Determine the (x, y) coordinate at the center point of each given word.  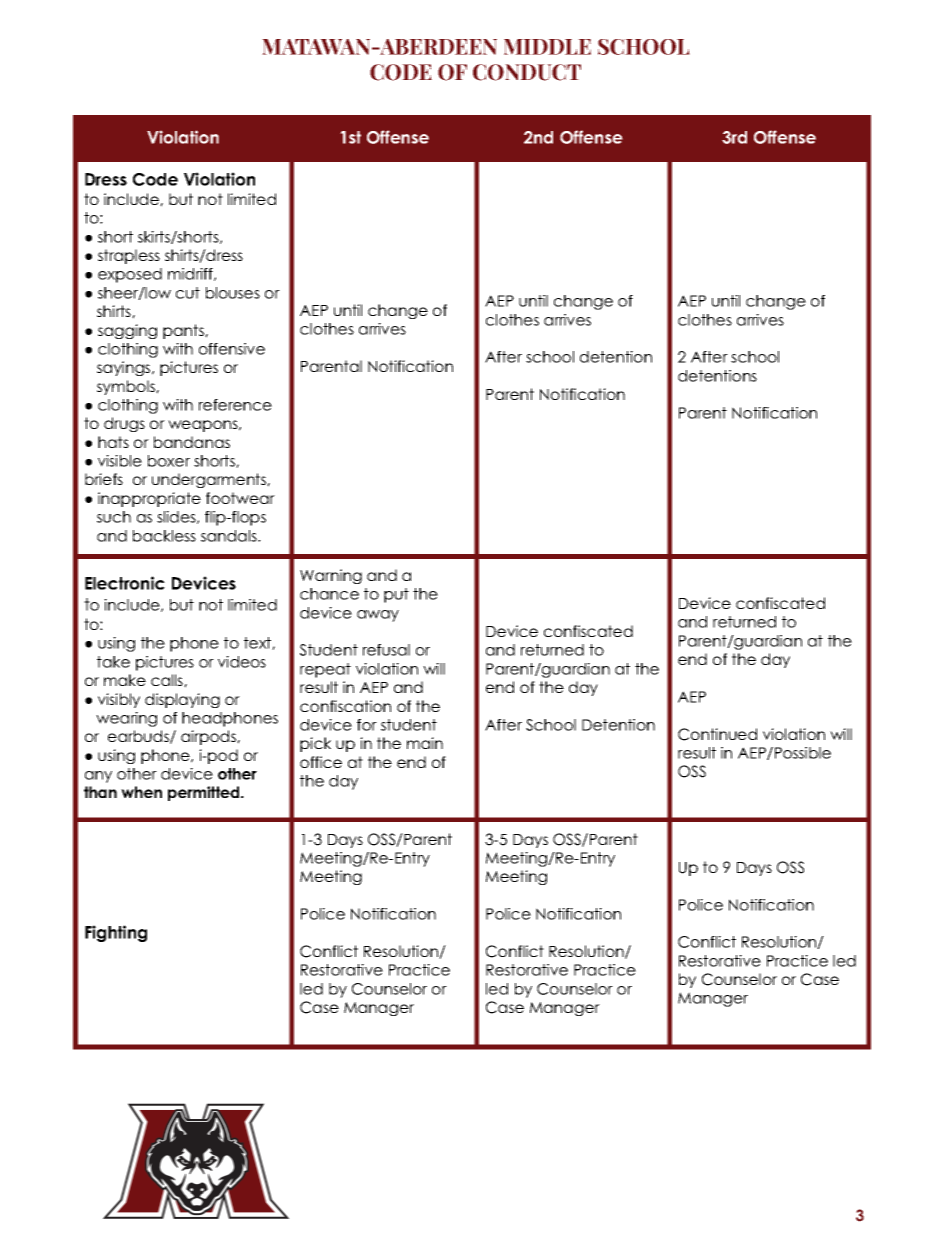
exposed (130, 275)
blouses (233, 293)
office (321, 762)
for (367, 725)
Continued (717, 734)
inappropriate (149, 499)
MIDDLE (547, 47)
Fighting (116, 933)
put (396, 595)
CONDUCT (527, 72)
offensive (232, 349)
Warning (331, 576)
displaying (182, 700)
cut (188, 293)
